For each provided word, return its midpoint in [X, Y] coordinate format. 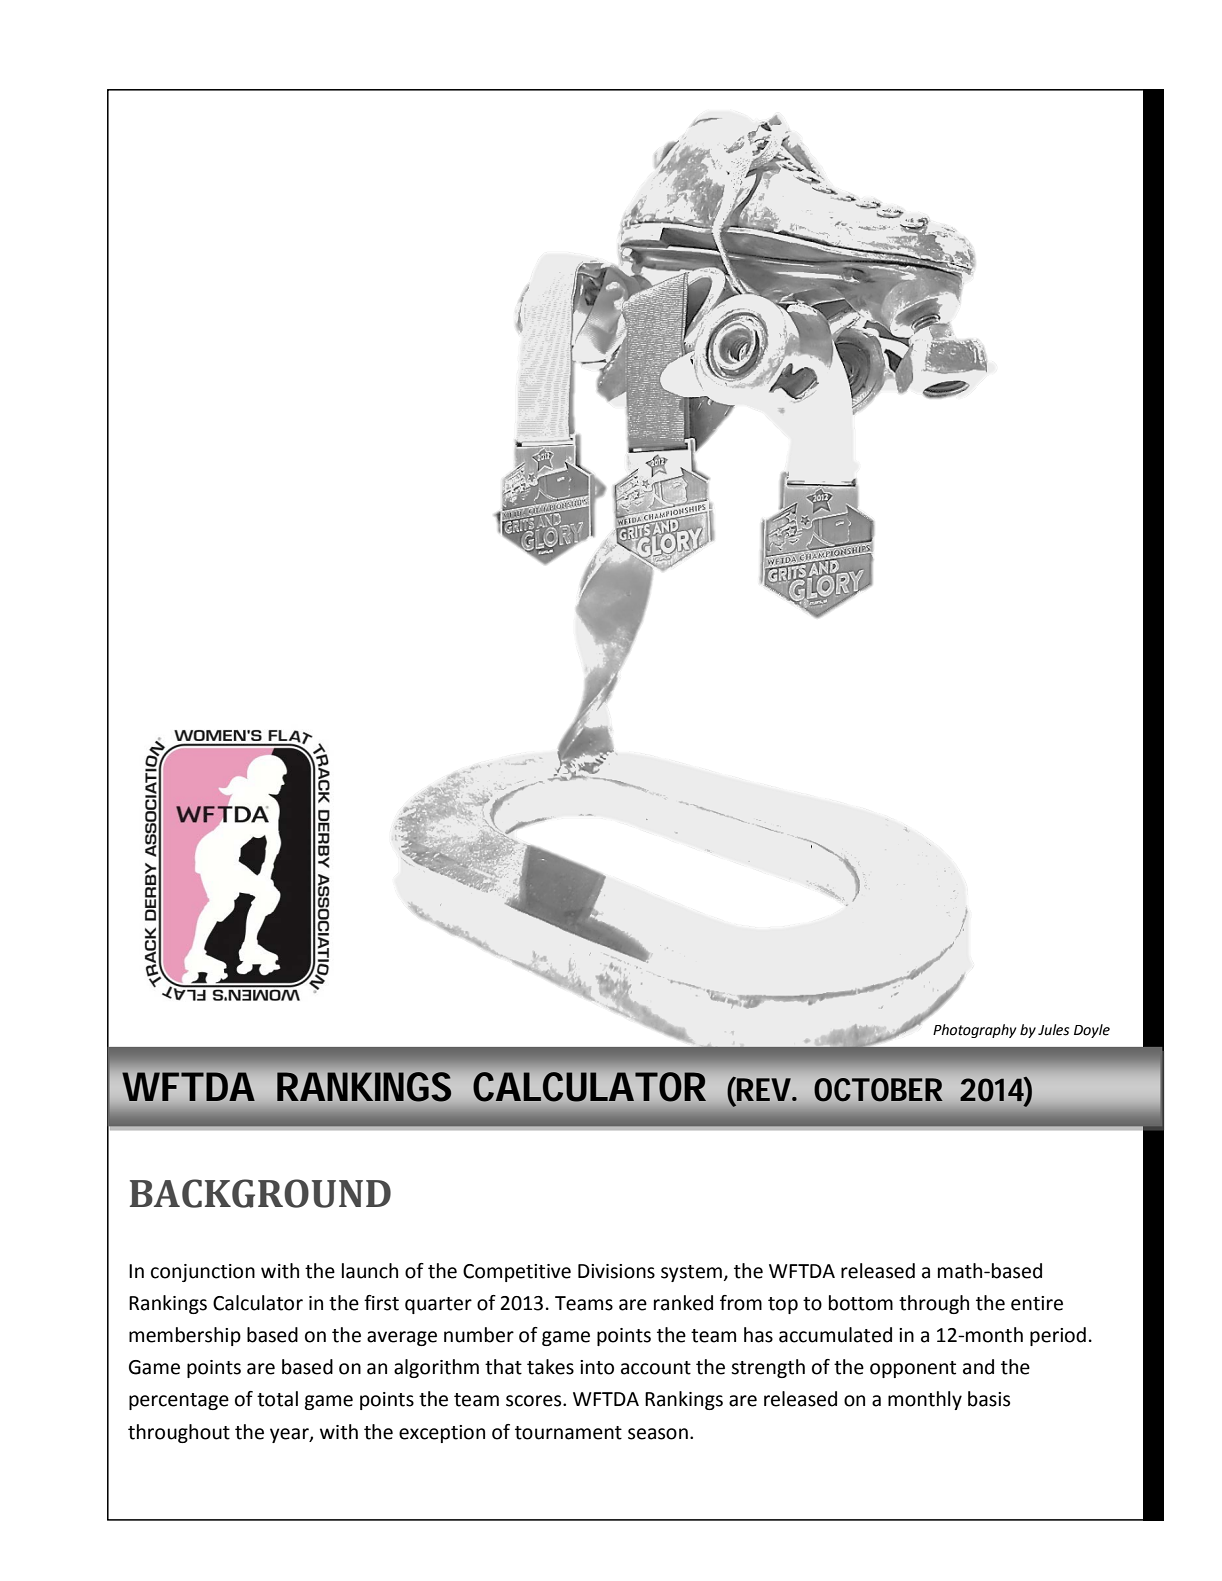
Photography [974, 1031]
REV [763, 1089]
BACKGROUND [260, 1193]
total [277, 1399]
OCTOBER [878, 1090]
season [658, 1434]
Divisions [616, 1271]
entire [1037, 1303]
